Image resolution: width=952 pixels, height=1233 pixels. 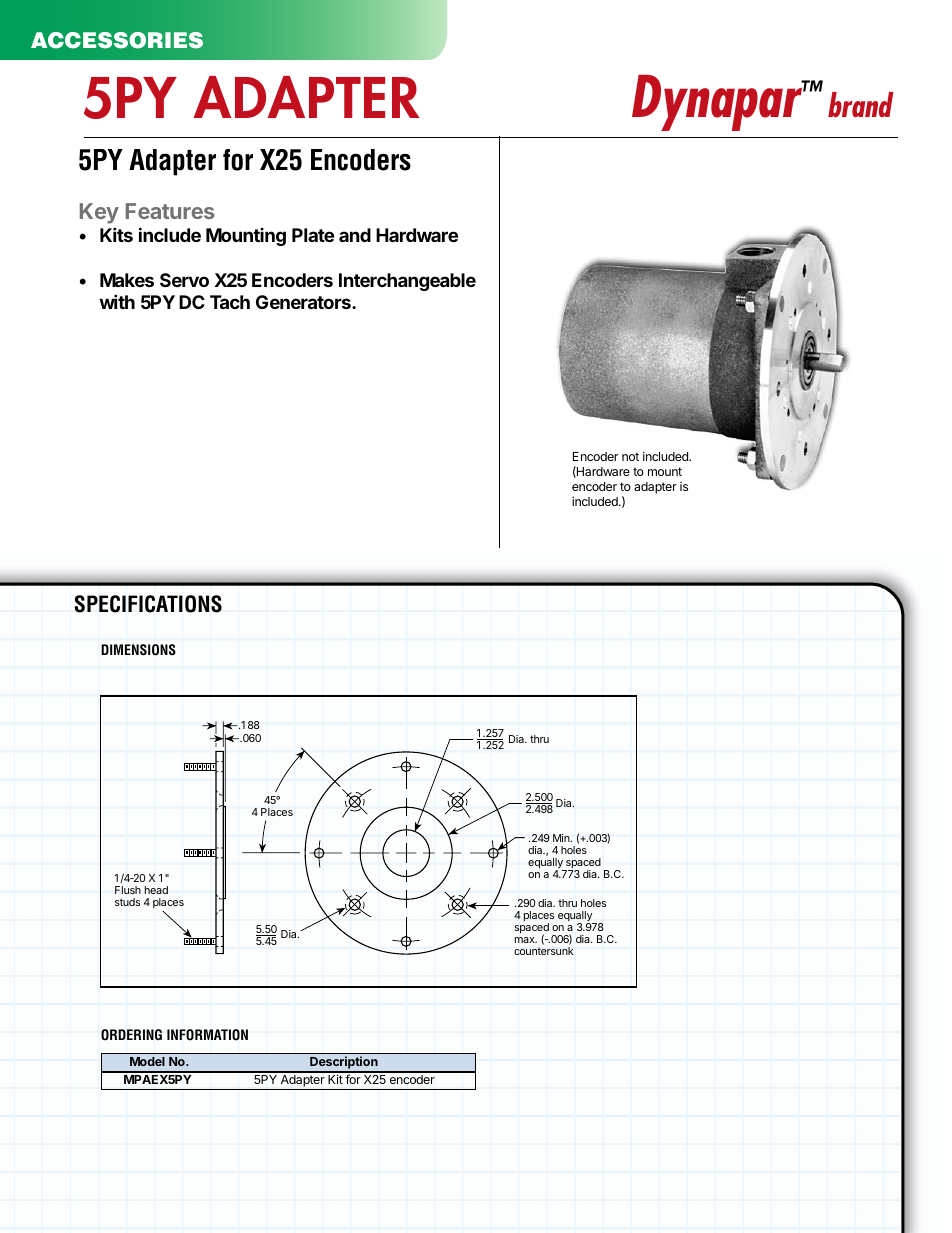 I want to click on INFORMATION, so click(x=207, y=1035).
